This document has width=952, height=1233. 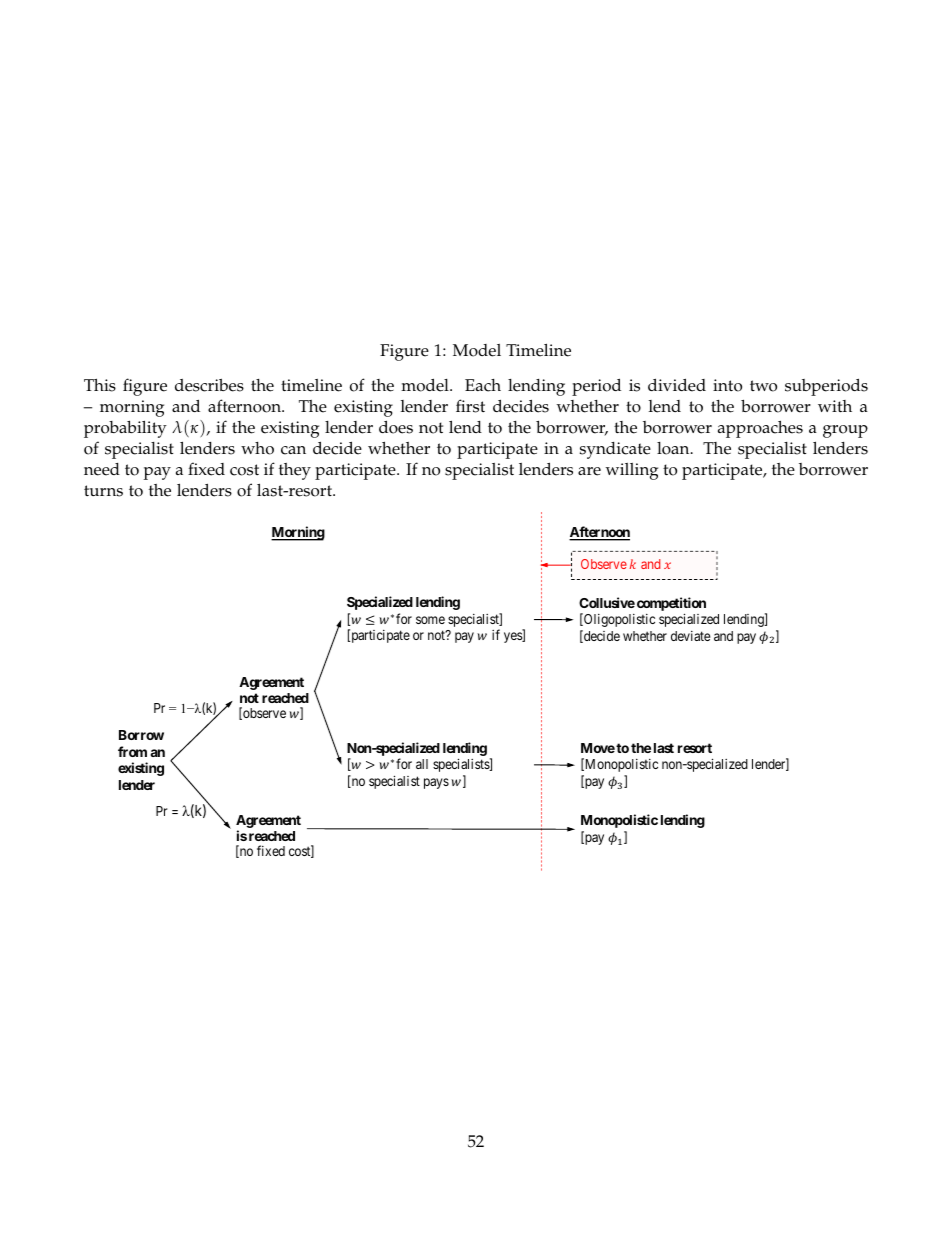 What do you see at coordinates (132, 751) in the document?
I see `from` at bounding box center [132, 751].
